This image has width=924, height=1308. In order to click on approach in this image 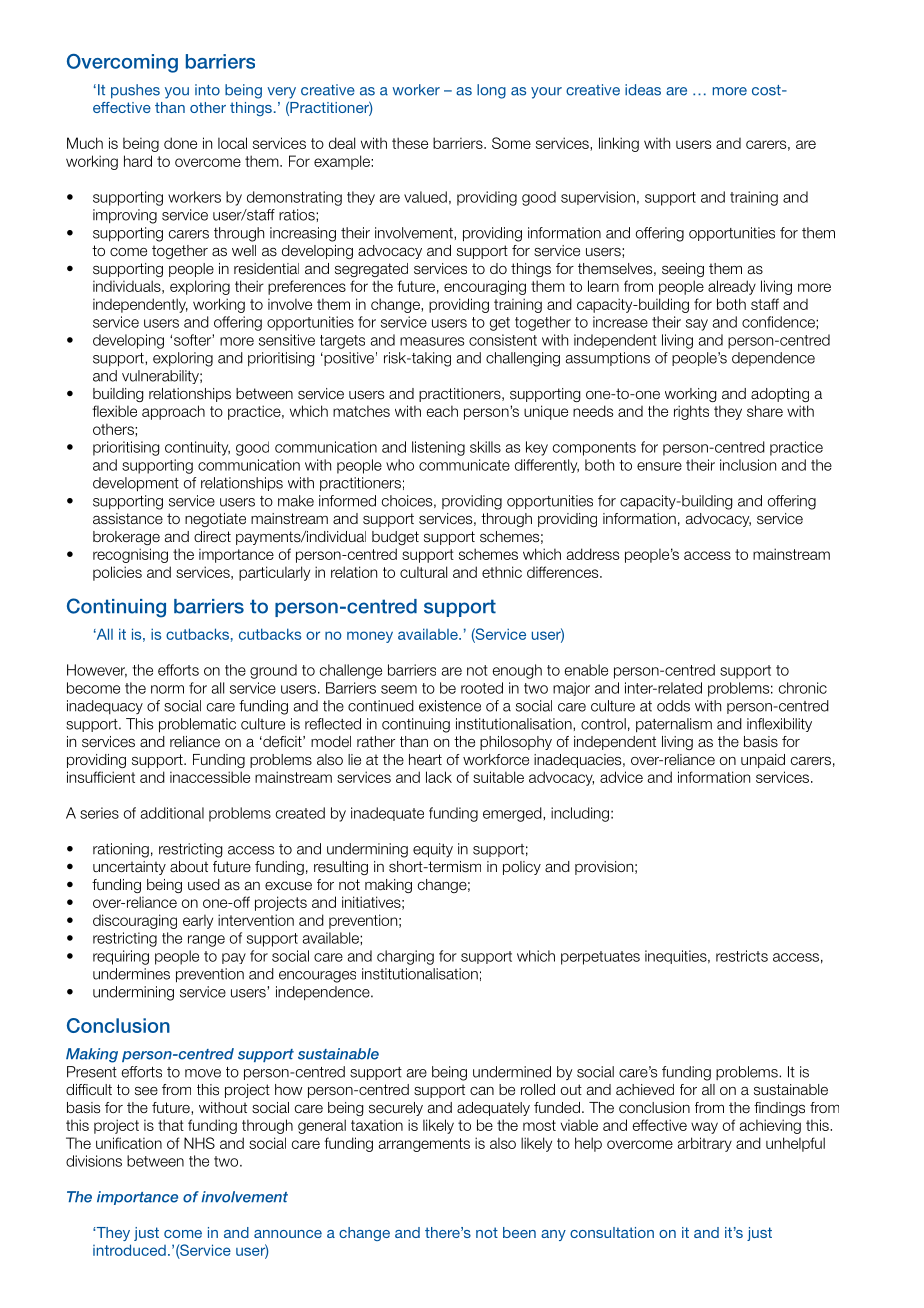, I will do `click(173, 412)`.
